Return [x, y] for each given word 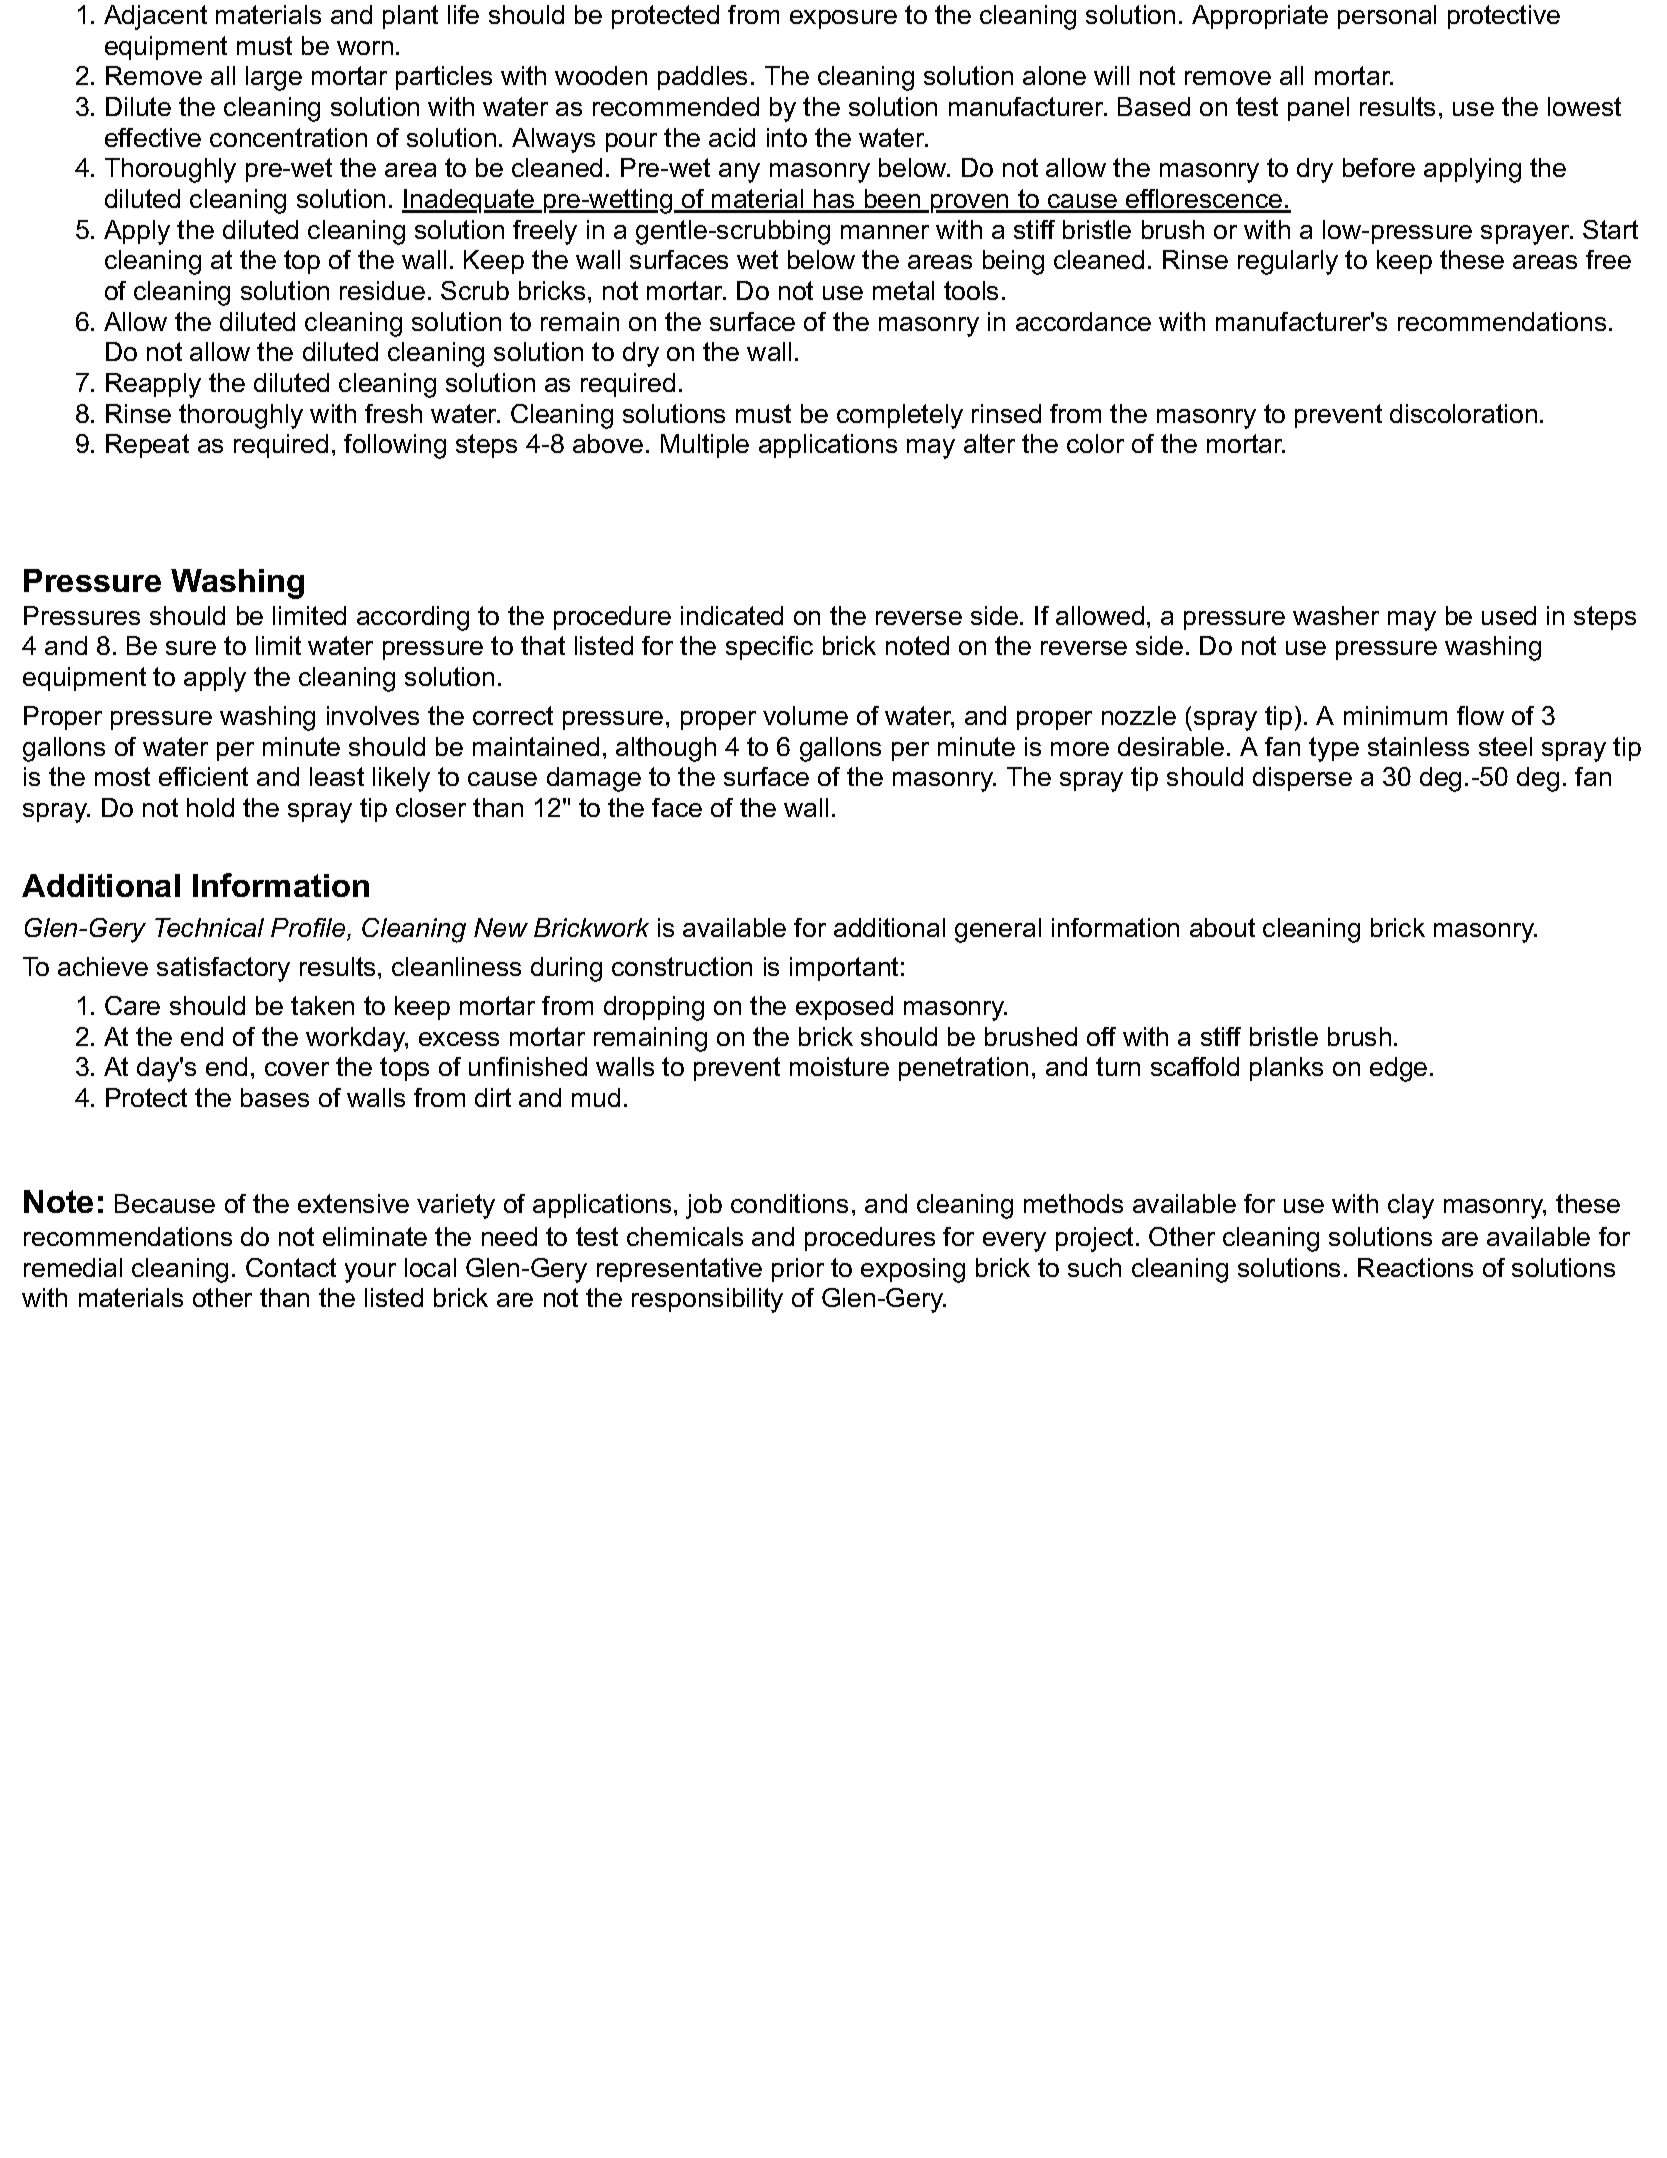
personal [1387, 17]
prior [798, 1270]
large [274, 78]
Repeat [147, 446]
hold [210, 807]
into [787, 137]
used [1509, 615]
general [998, 930]
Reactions [1415, 1267]
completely [900, 416]
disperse [1302, 779]
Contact [291, 1267]
